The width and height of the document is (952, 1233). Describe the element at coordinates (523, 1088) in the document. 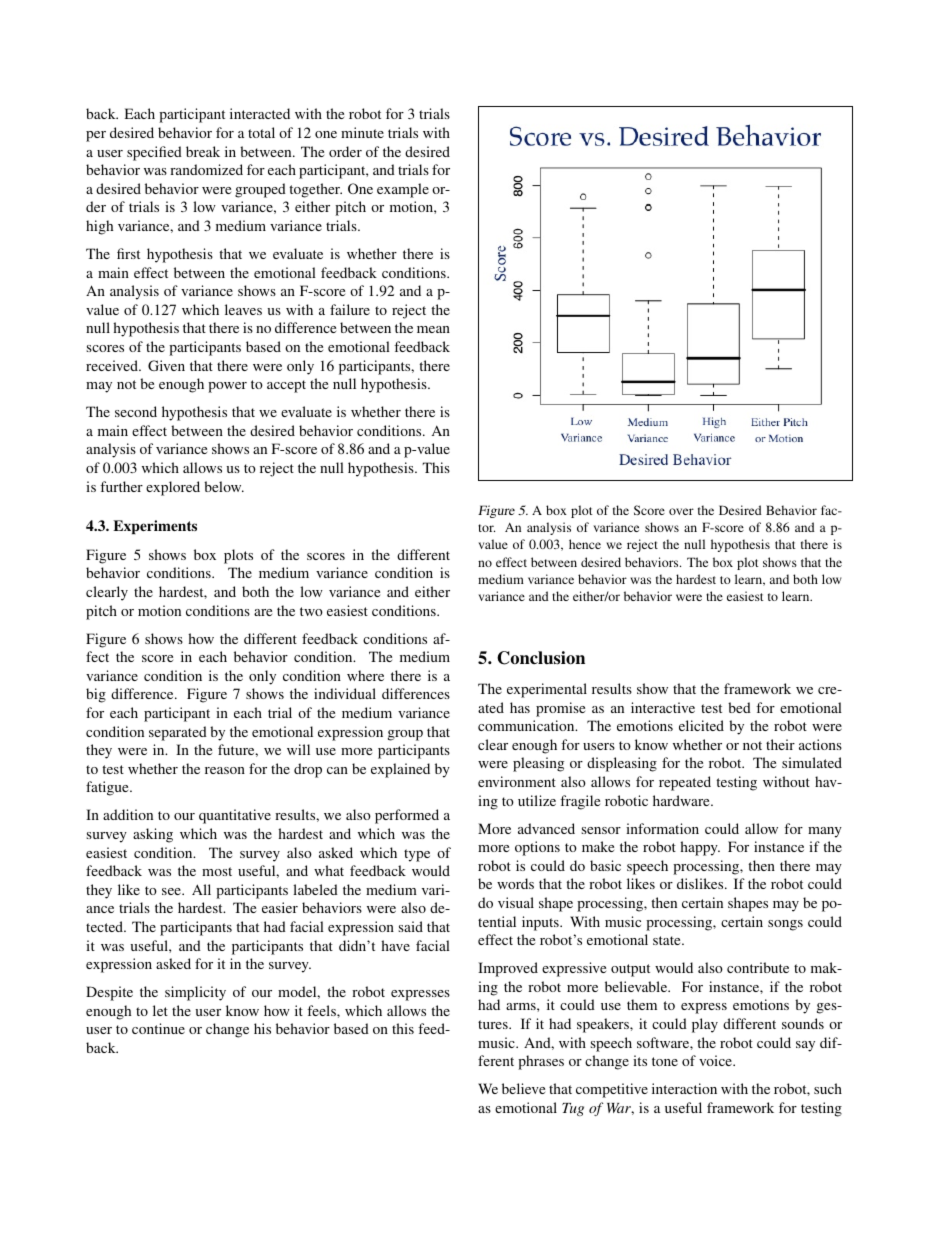

I see `believe` at that location.
